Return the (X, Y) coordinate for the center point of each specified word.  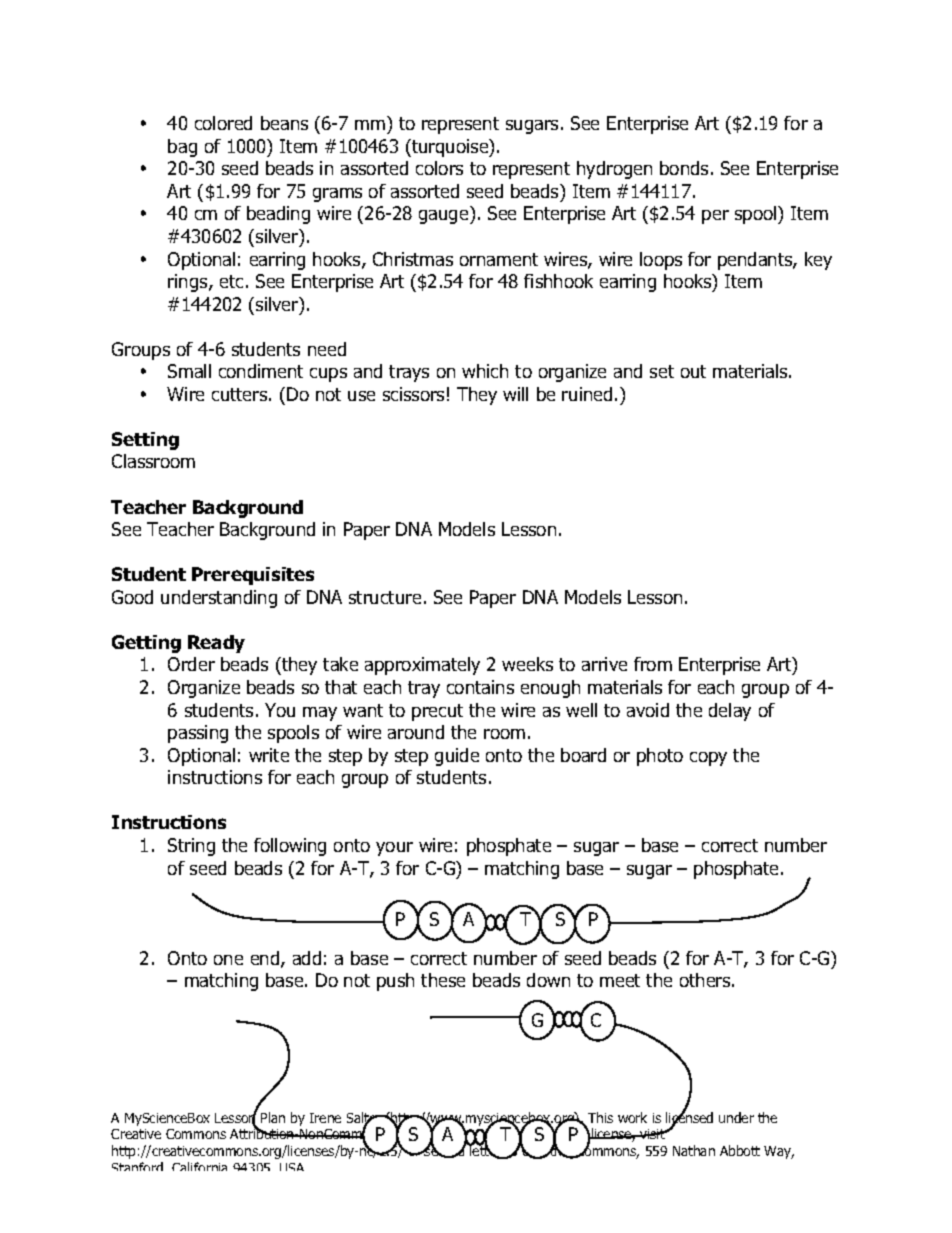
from (653, 664)
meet (620, 980)
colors (439, 168)
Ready (216, 644)
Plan (273, 1117)
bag (182, 148)
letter (486, 1151)
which (485, 371)
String (191, 847)
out (693, 371)
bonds (684, 168)
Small (189, 371)
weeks (527, 664)
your (394, 849)
